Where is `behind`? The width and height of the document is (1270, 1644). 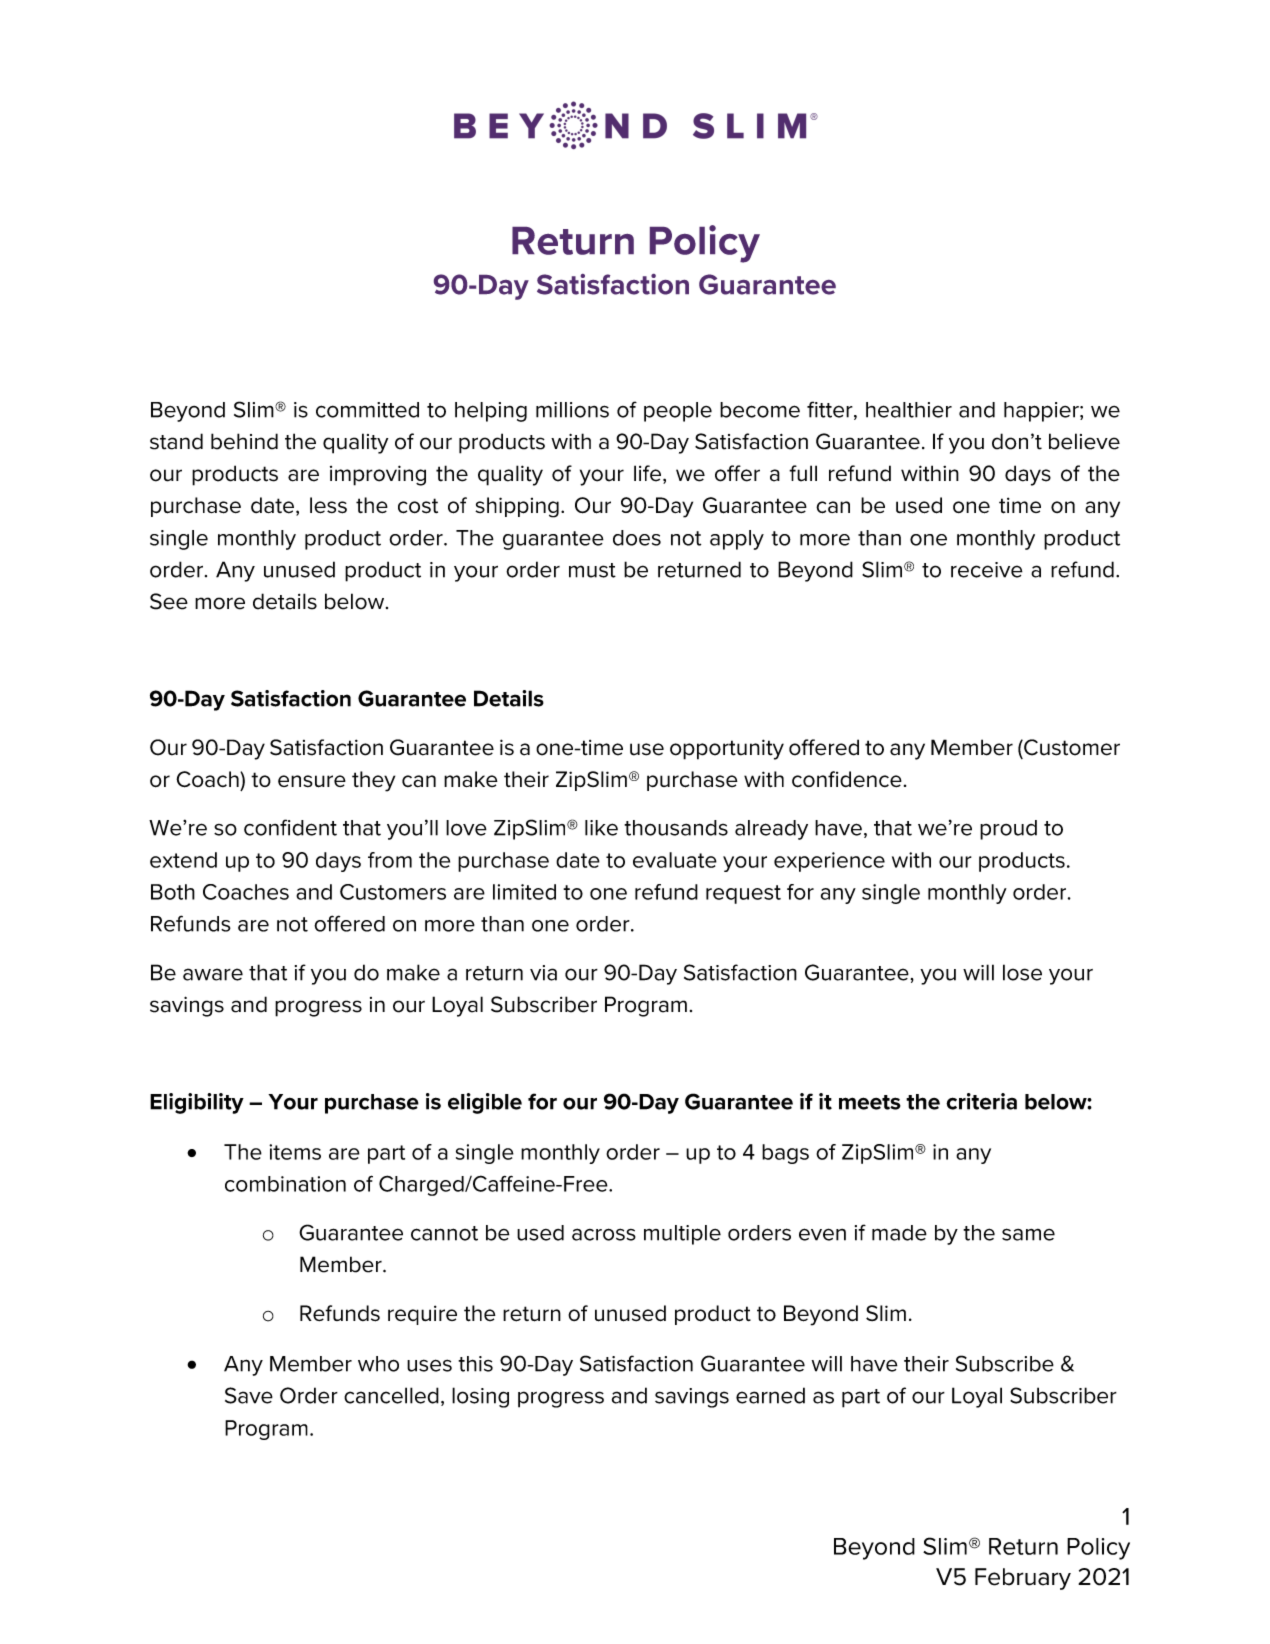 behind is located at coordinates (244, 441).
